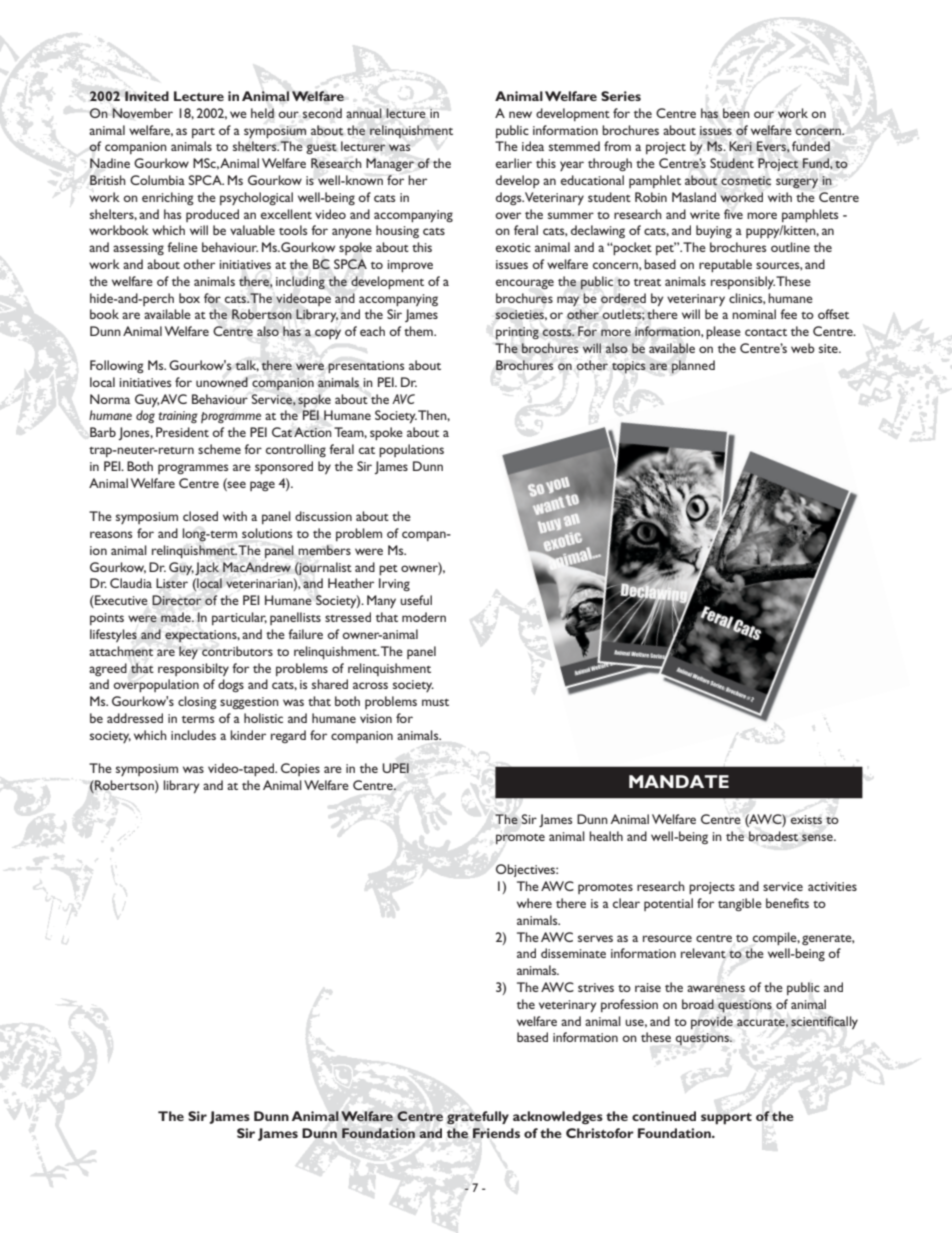  What do you see at coordinates (679, 781) in the page?
I see `MANDATE` at bounding box center [679, 781].
